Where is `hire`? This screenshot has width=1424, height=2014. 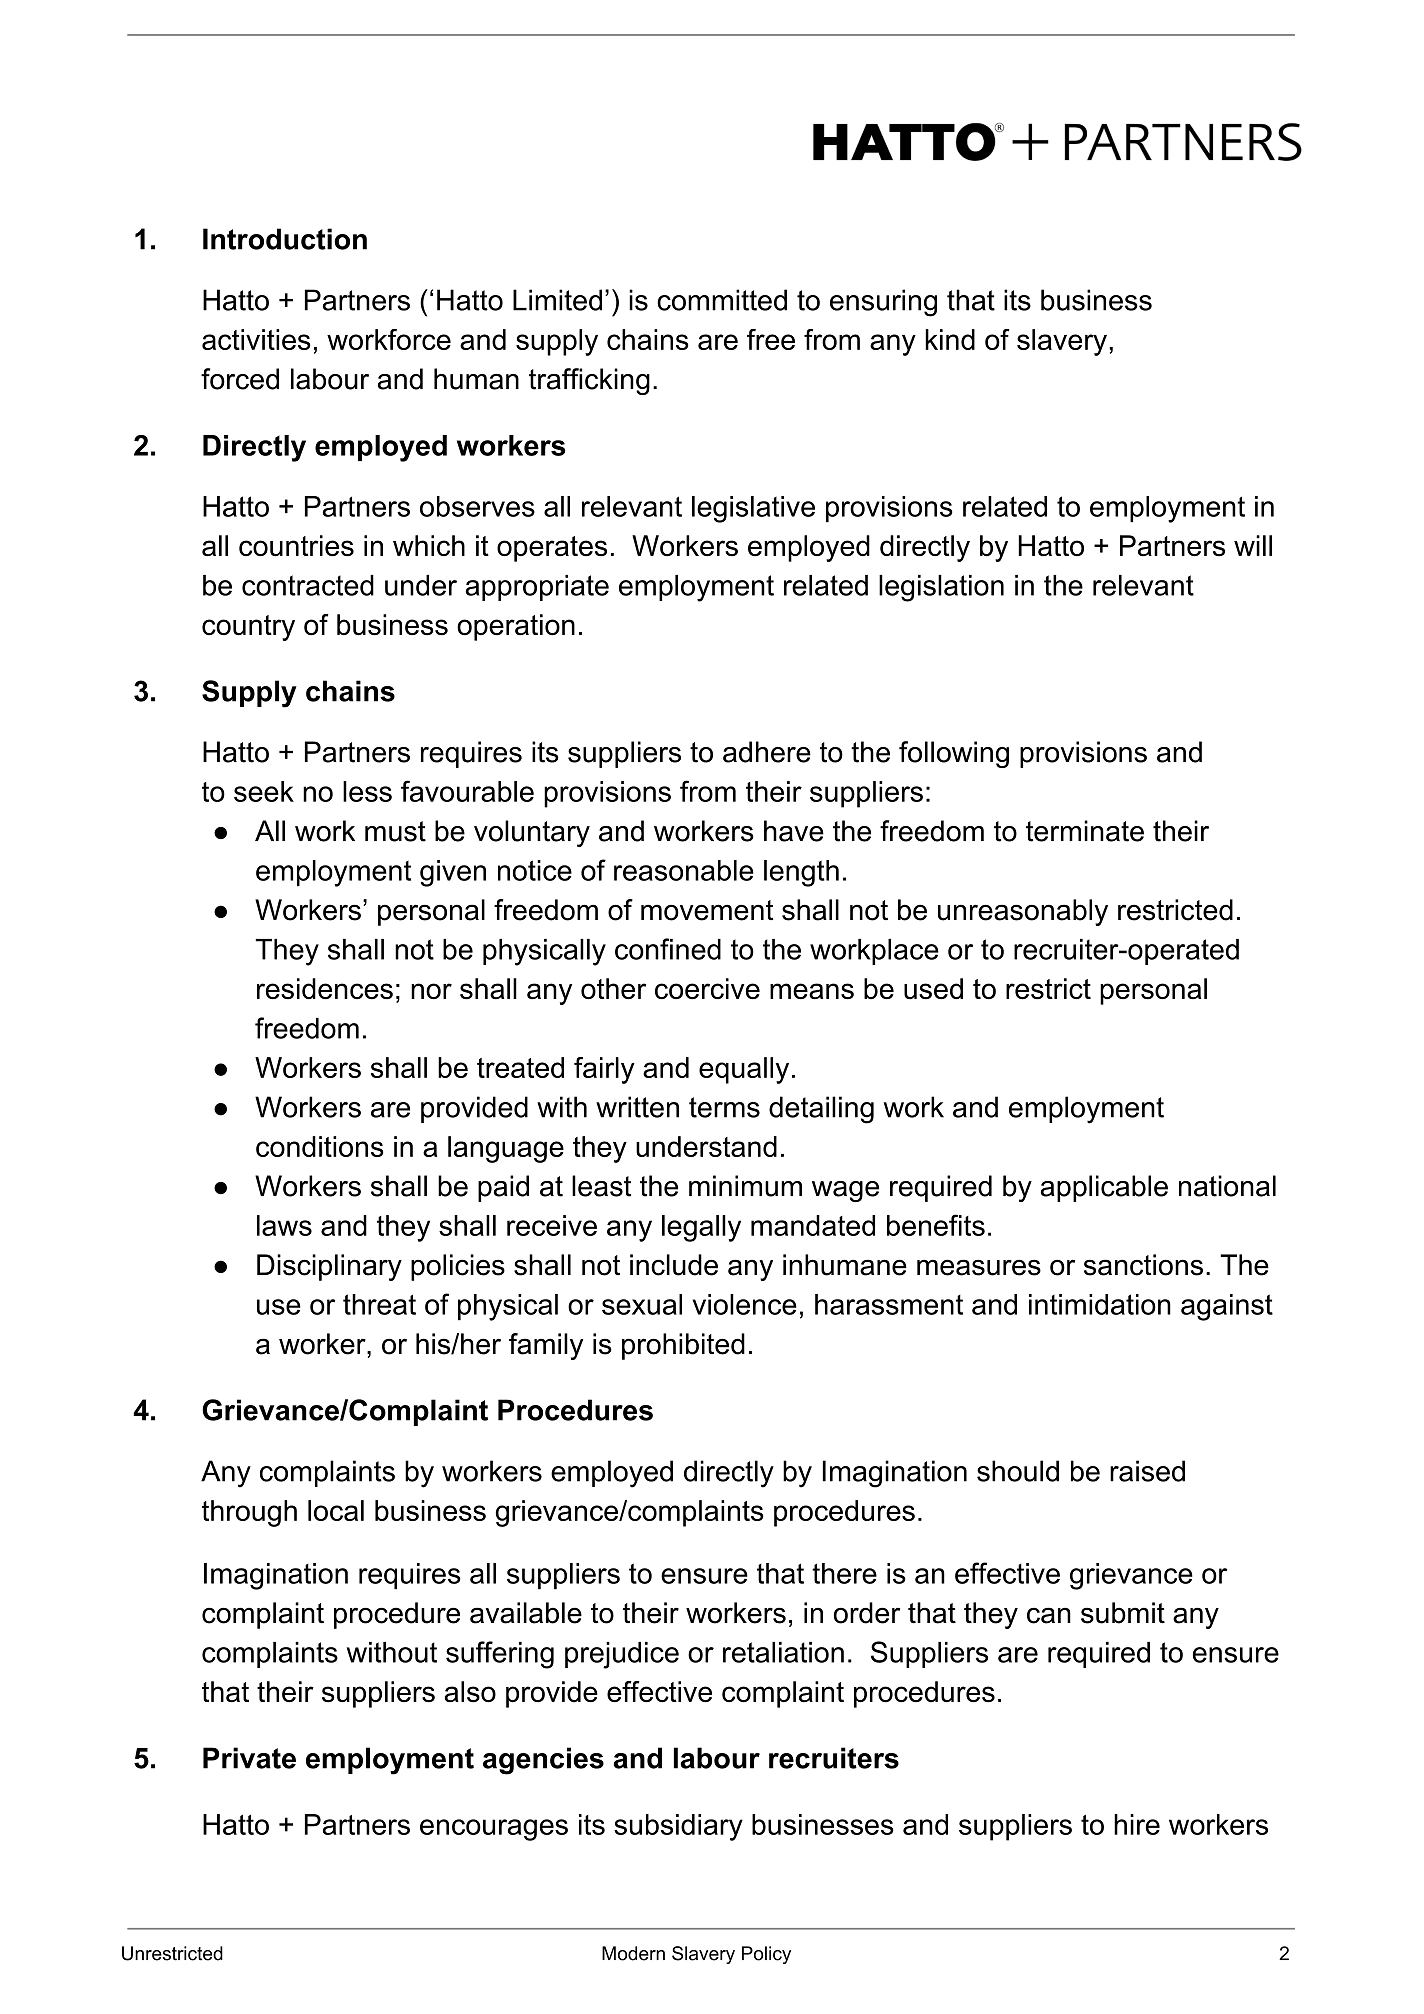
hire is located at coordinates (1137, 1824).
